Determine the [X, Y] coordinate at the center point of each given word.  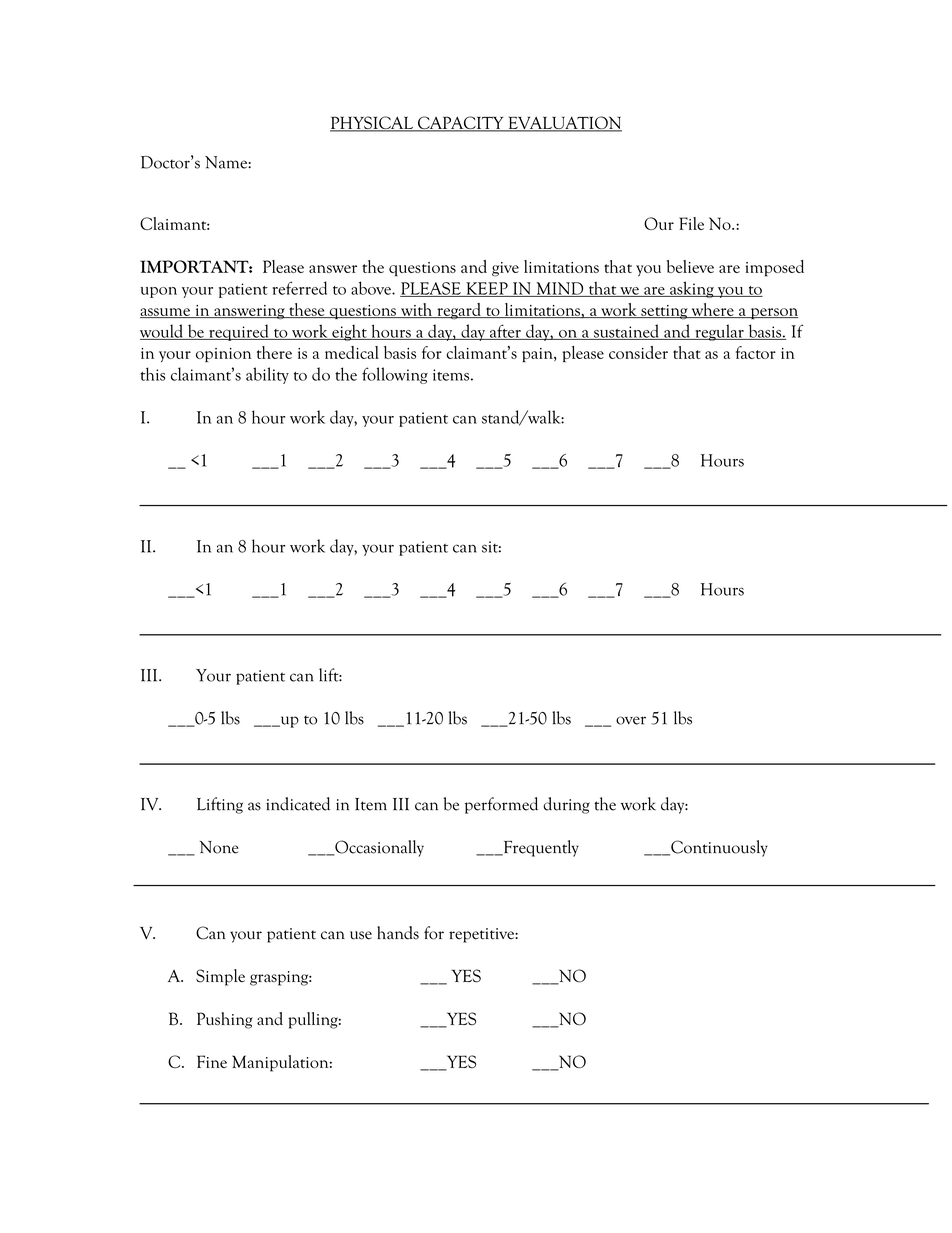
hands [398, 933]
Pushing [225, 1020]
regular [719, 332]
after [505, 332]
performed [501, 805]
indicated [298, 804]
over [631, 720]
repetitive [482, 935]
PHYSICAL [373, 124]
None [219, 847]
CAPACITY [461, 124]
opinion [224, 355]
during [566, 805]
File [691, 223]
